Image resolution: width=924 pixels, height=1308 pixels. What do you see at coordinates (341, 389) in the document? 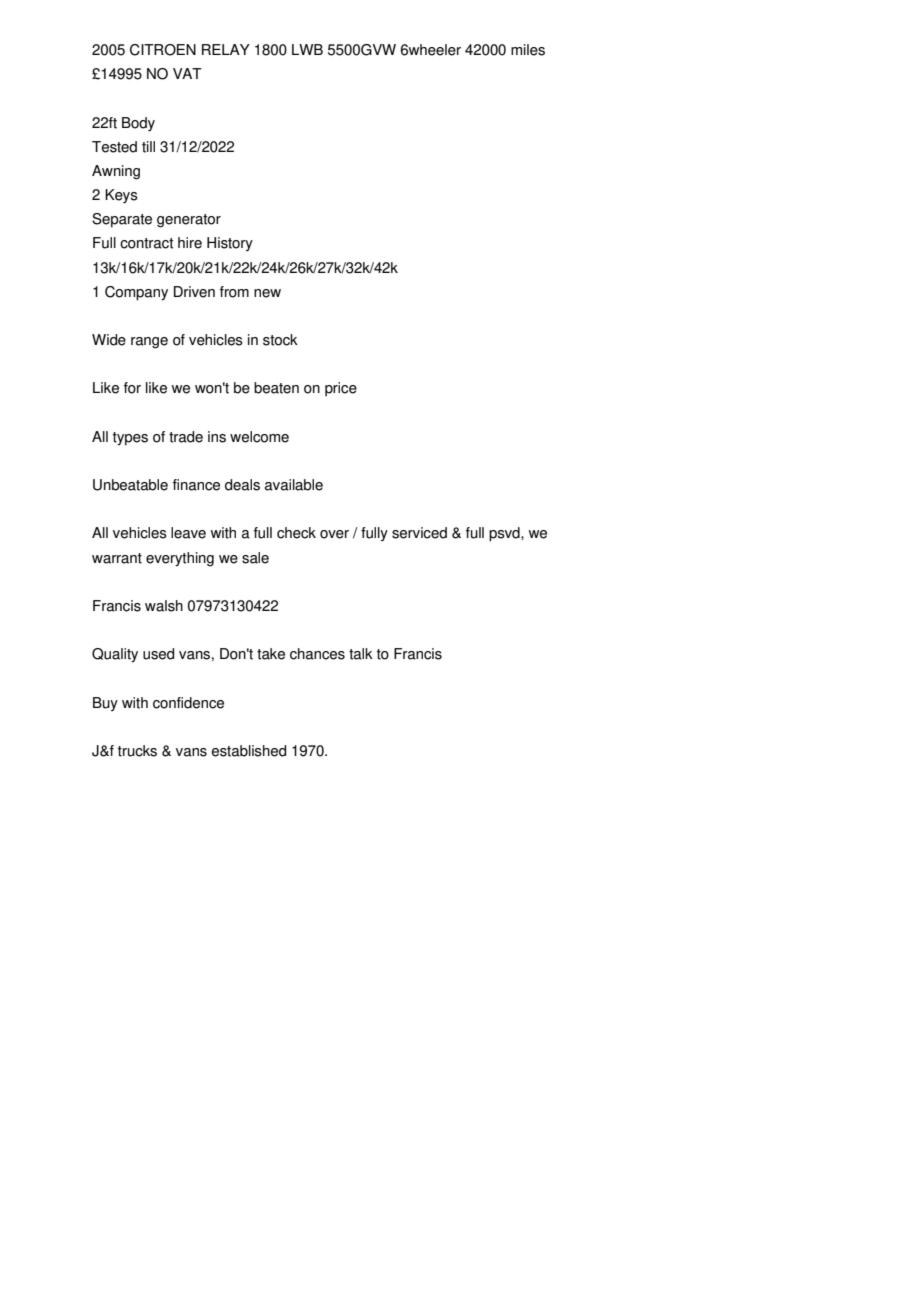
I see `price` at bounding box center [341, 389].
